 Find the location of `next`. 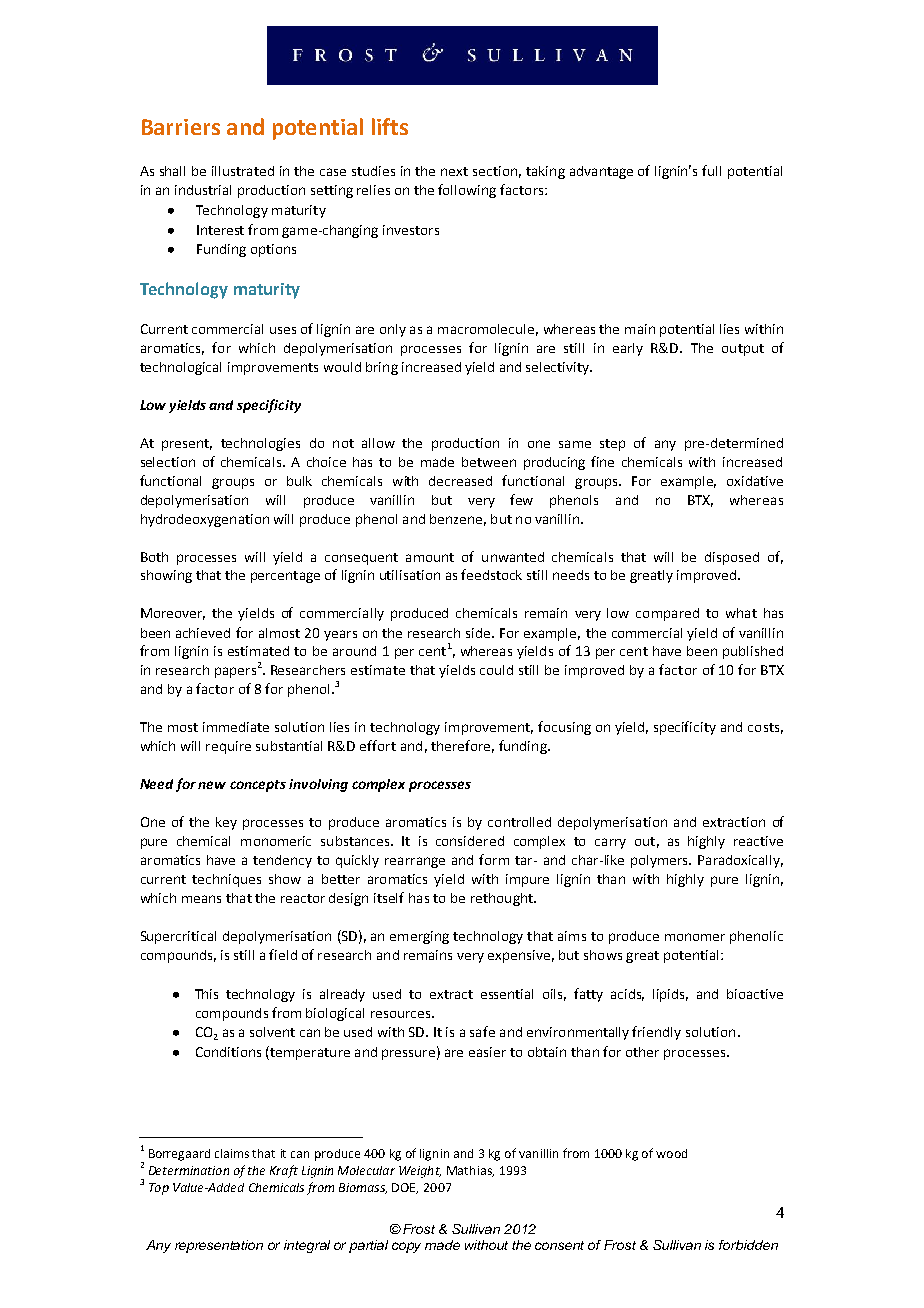

next is located at coordinates (454, 171).
